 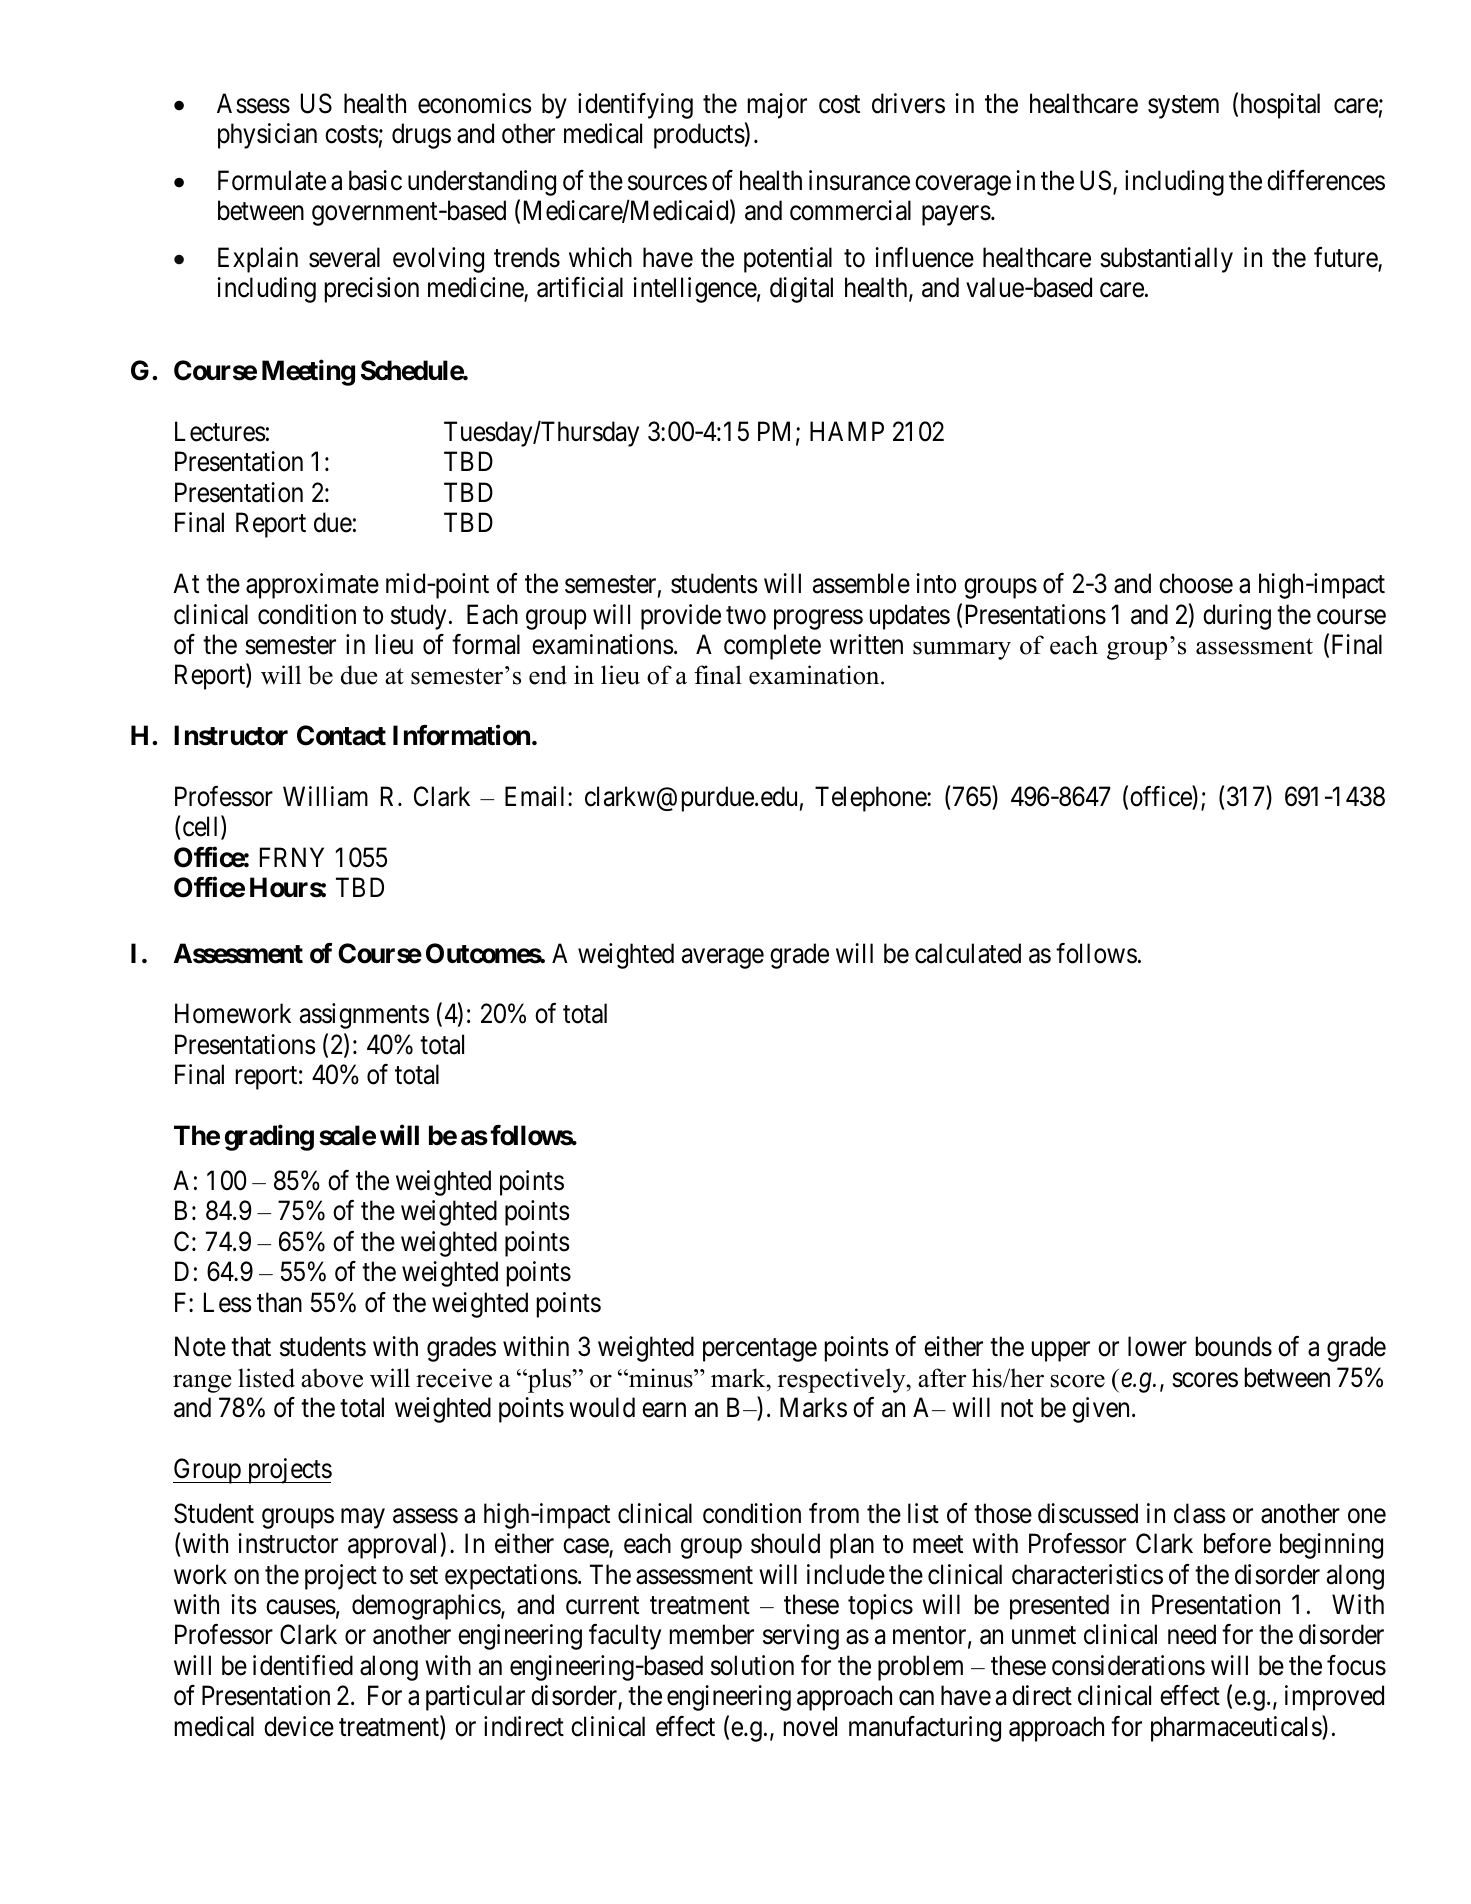 I want to click on system, so click(x=1183, y=107).
